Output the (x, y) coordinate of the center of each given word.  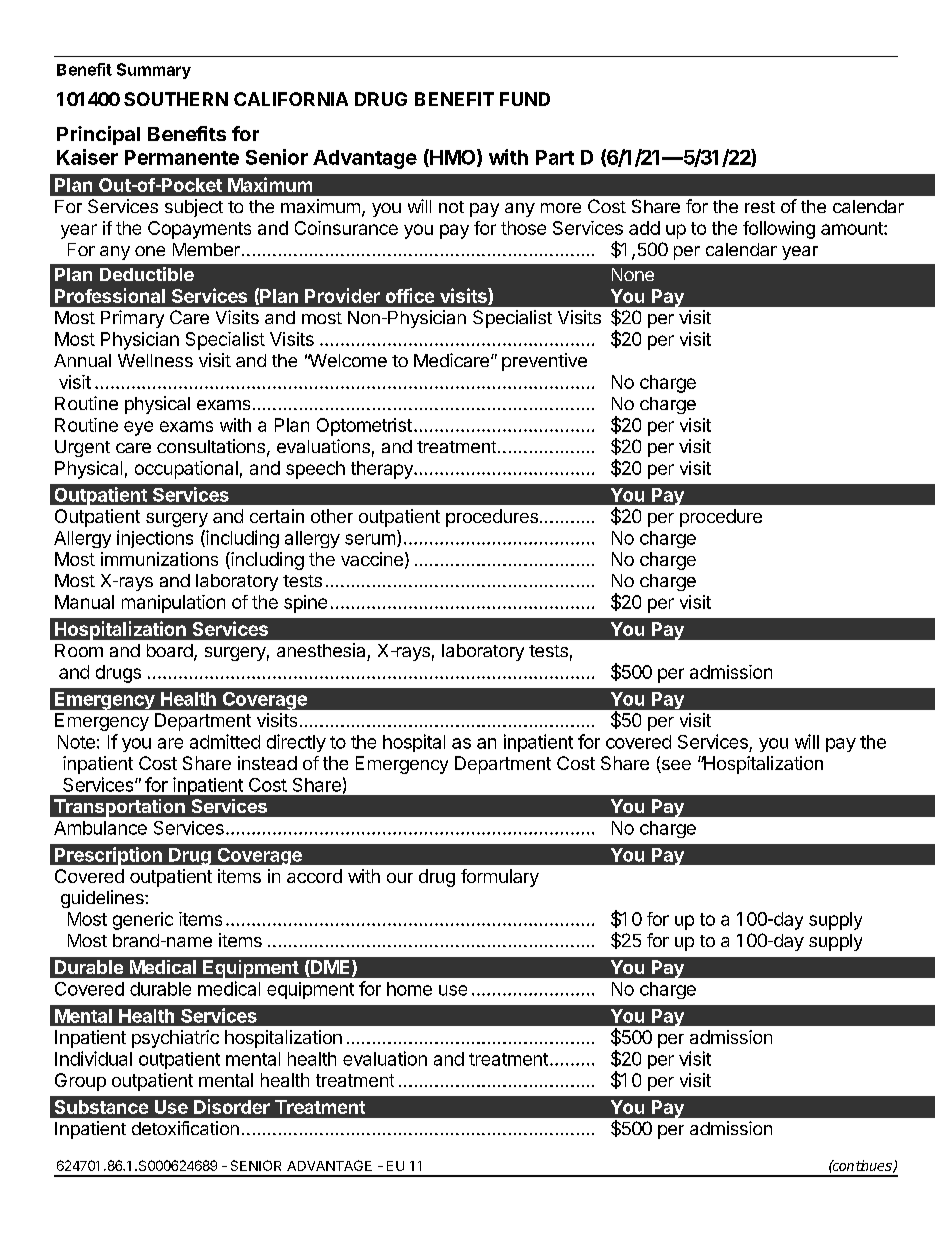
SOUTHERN (176, 99)
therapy (383, 470)
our (400, 878)
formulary (500, 878)
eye (138, 428)
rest (760, 207)
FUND (525, 99)
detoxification (185, 1128)
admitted (225, 741)
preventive (544, 362)
